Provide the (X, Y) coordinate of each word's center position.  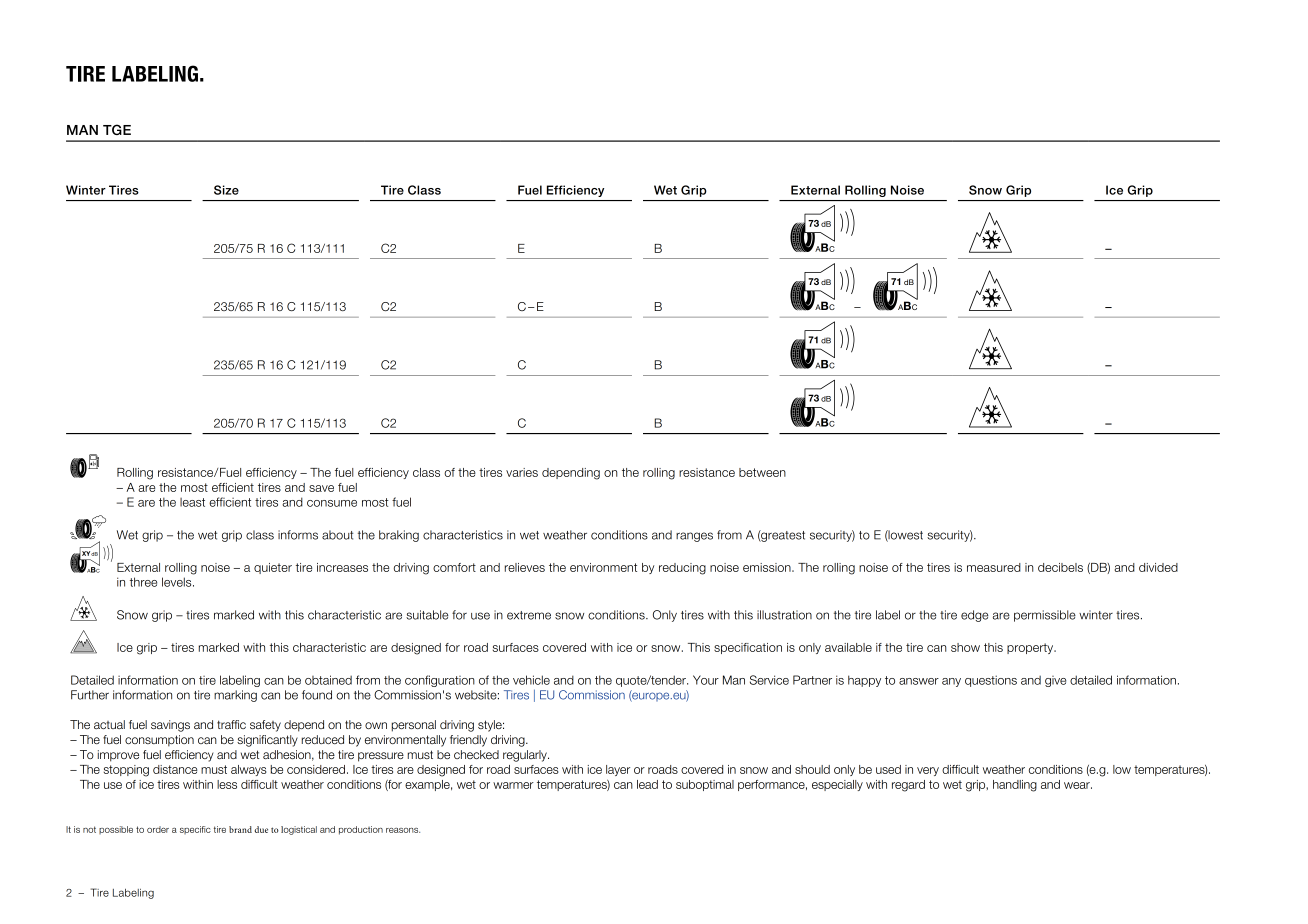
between (762, 472)
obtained (328, 680)
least (192, 502)
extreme (529, 615)
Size (226, 190)
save (321, 488)
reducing (682, 569)
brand (240, 829)
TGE (117, 129)
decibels (1060, 567)
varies (522, 472)
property (1031, 648)
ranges (694, 537)
